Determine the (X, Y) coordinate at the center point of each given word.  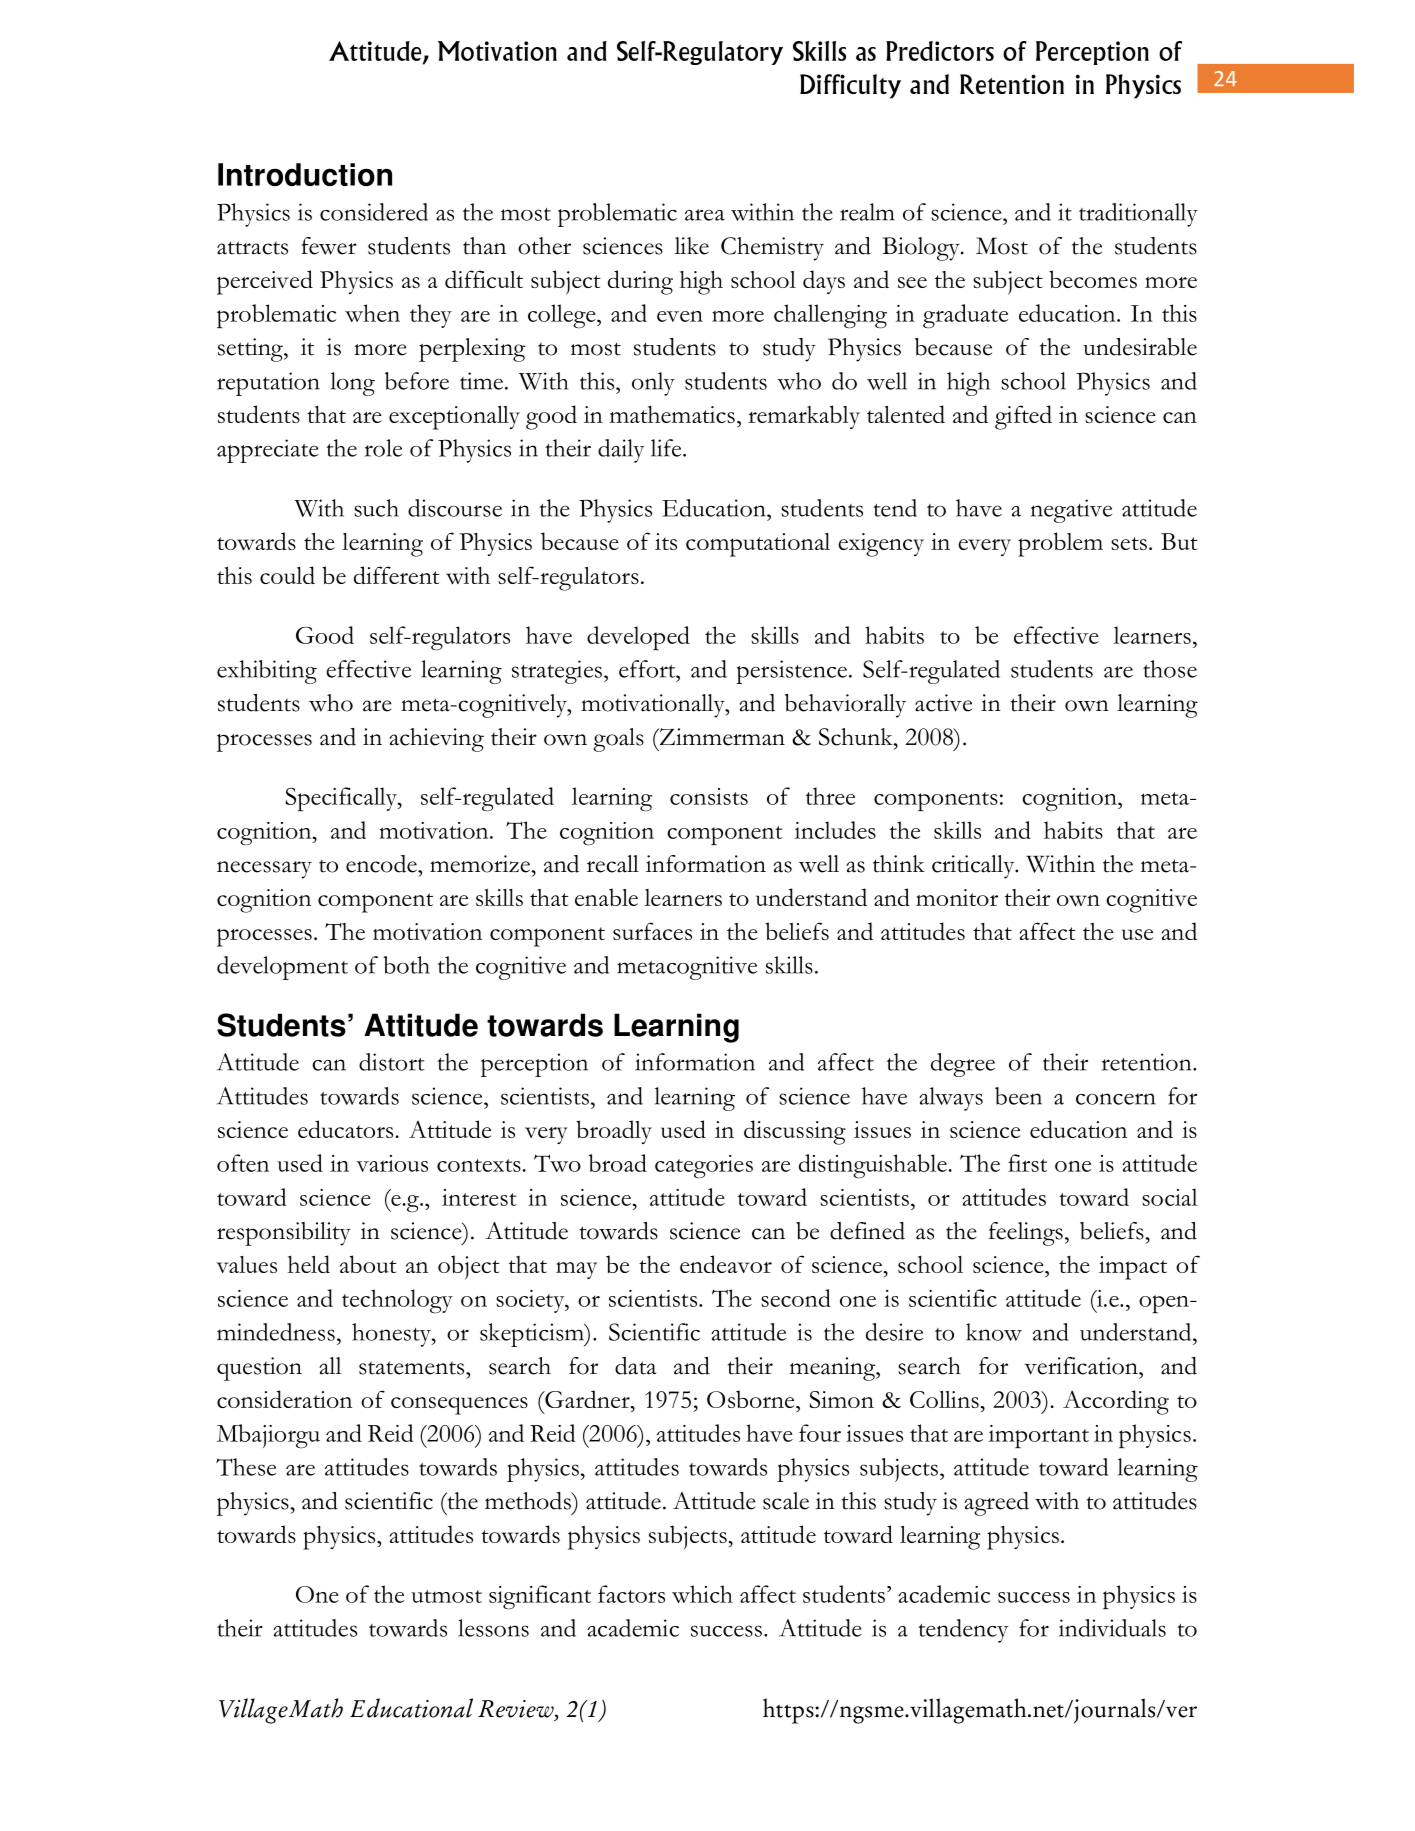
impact (1133, 1268)
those (1170, 669)
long (353, 384)
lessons (493, 1628)
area (705, 215)
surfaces (652, 931)
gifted (1023, 417)
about (368, 1264)
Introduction (305, 174)
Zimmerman (721, 737)
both (406, 965)
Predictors (940, 51)
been (1018, 1096)
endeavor (726, 1264)
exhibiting (267, 672)
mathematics (672, 414)
